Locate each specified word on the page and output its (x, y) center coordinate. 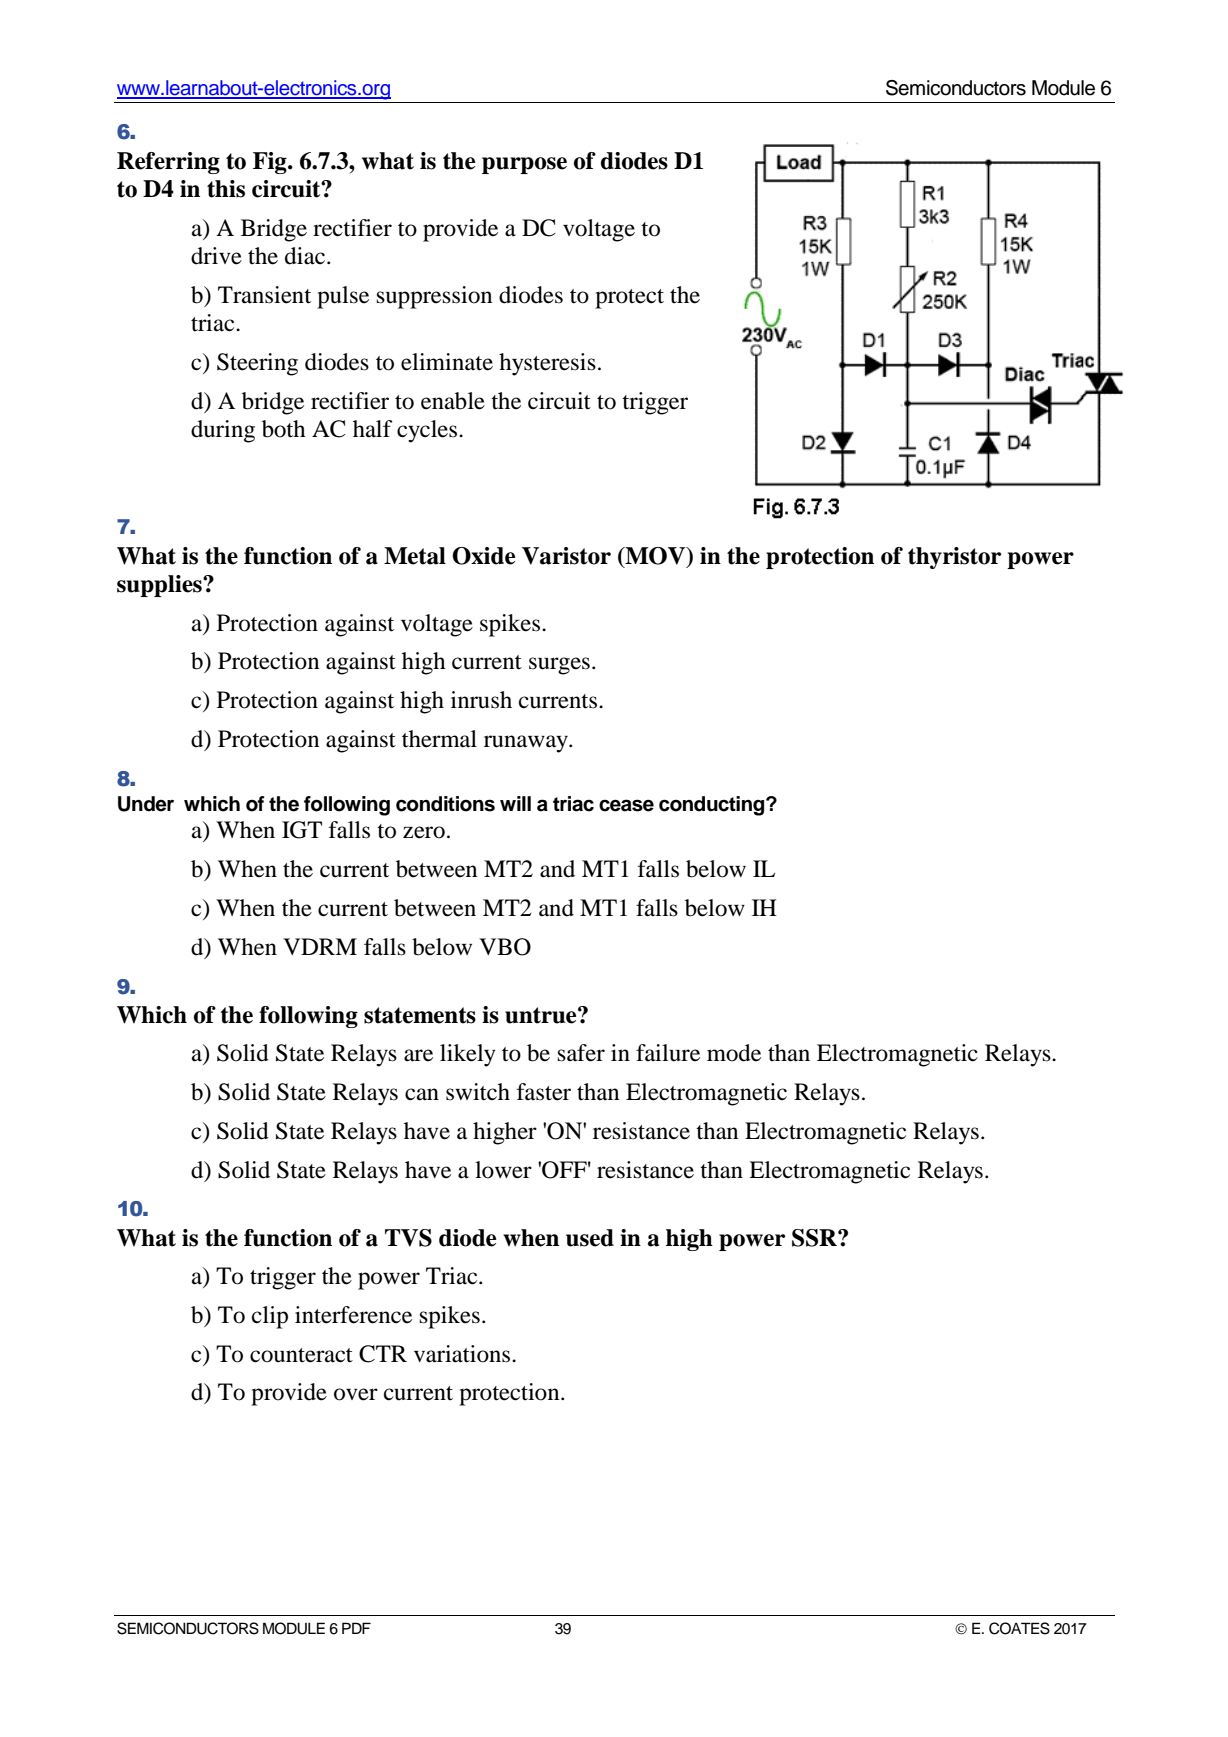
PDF (356, 1628)
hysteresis (547, 364)
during (223, 431)
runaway (527, 744)
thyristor (954, 558)
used (590, 1238)
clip (270, 1317)
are (418, 1055)
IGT (302, 830)
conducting (713, 806)
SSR (815, 1238)
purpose (524, 165)
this (226, 189)
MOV (655, 557)
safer (581, 1053)
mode (734, 1053)
